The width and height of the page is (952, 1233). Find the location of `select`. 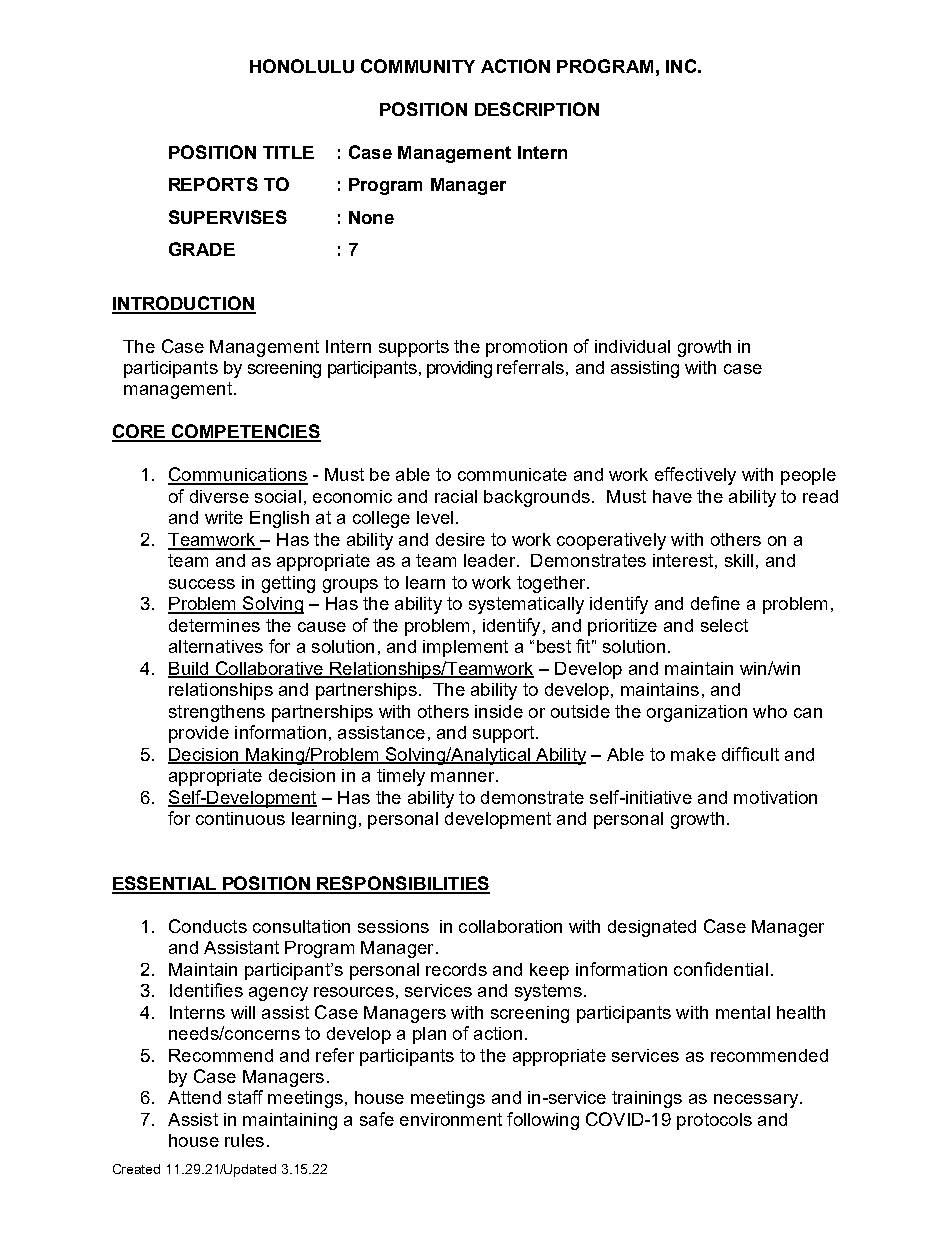

select is located at coordinates (724, 625).
